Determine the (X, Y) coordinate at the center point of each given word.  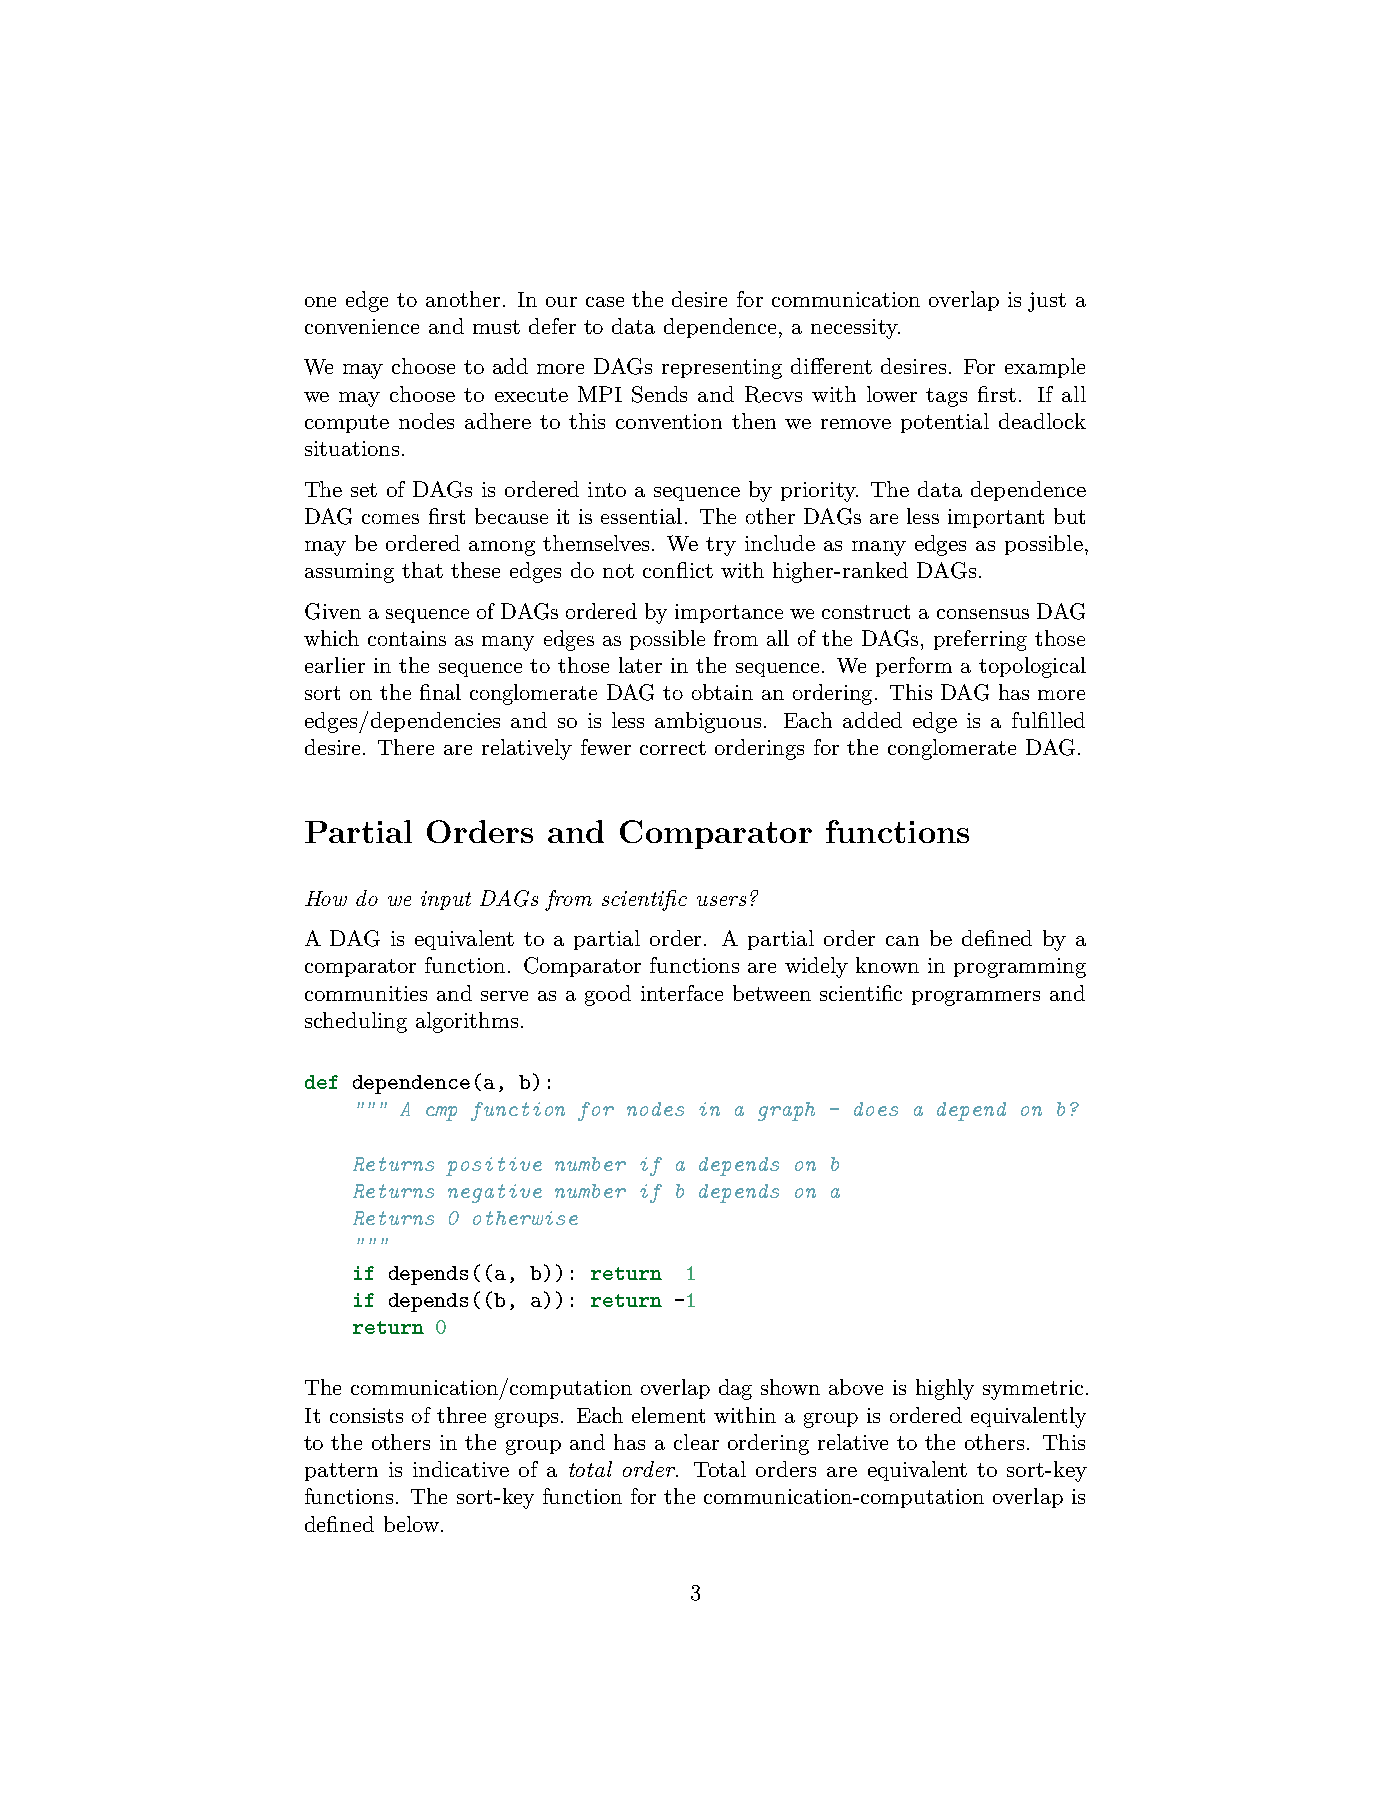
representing (722, 369)
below (411, 1524)
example (1045, 368)
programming (1020, 968)
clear (696, 1442)
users (721, 901)
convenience (362, 326)
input (446, 900)
